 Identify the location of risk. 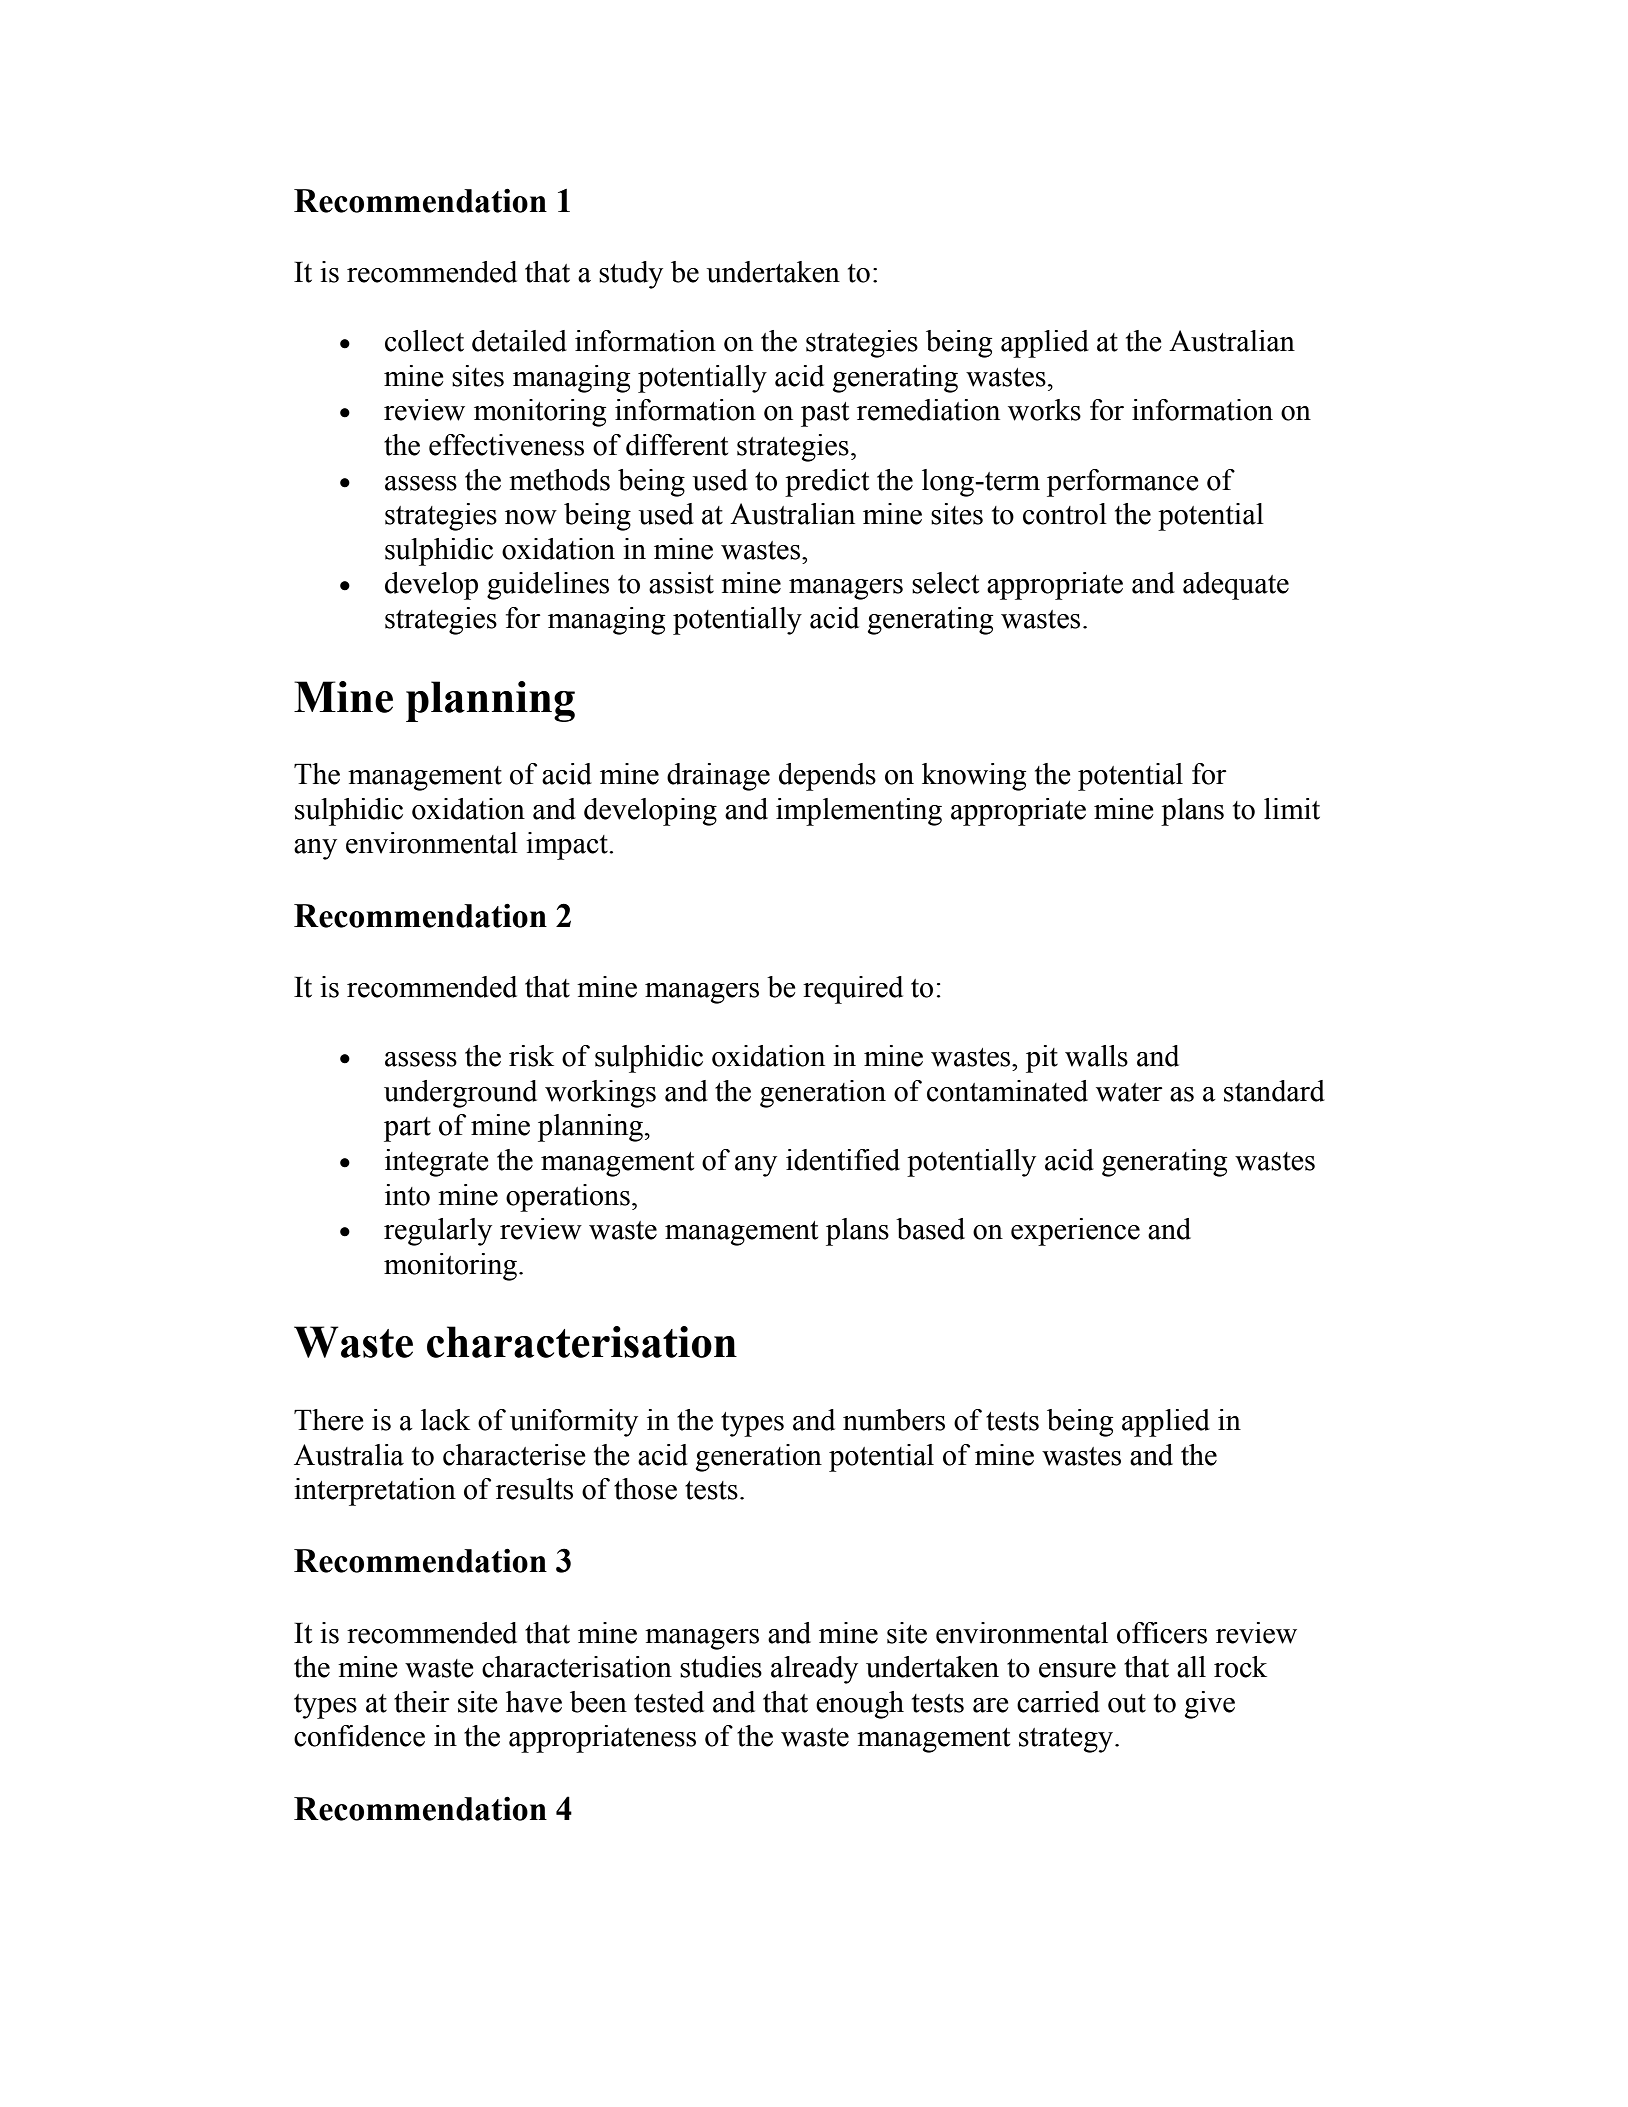
(531, 1056).
